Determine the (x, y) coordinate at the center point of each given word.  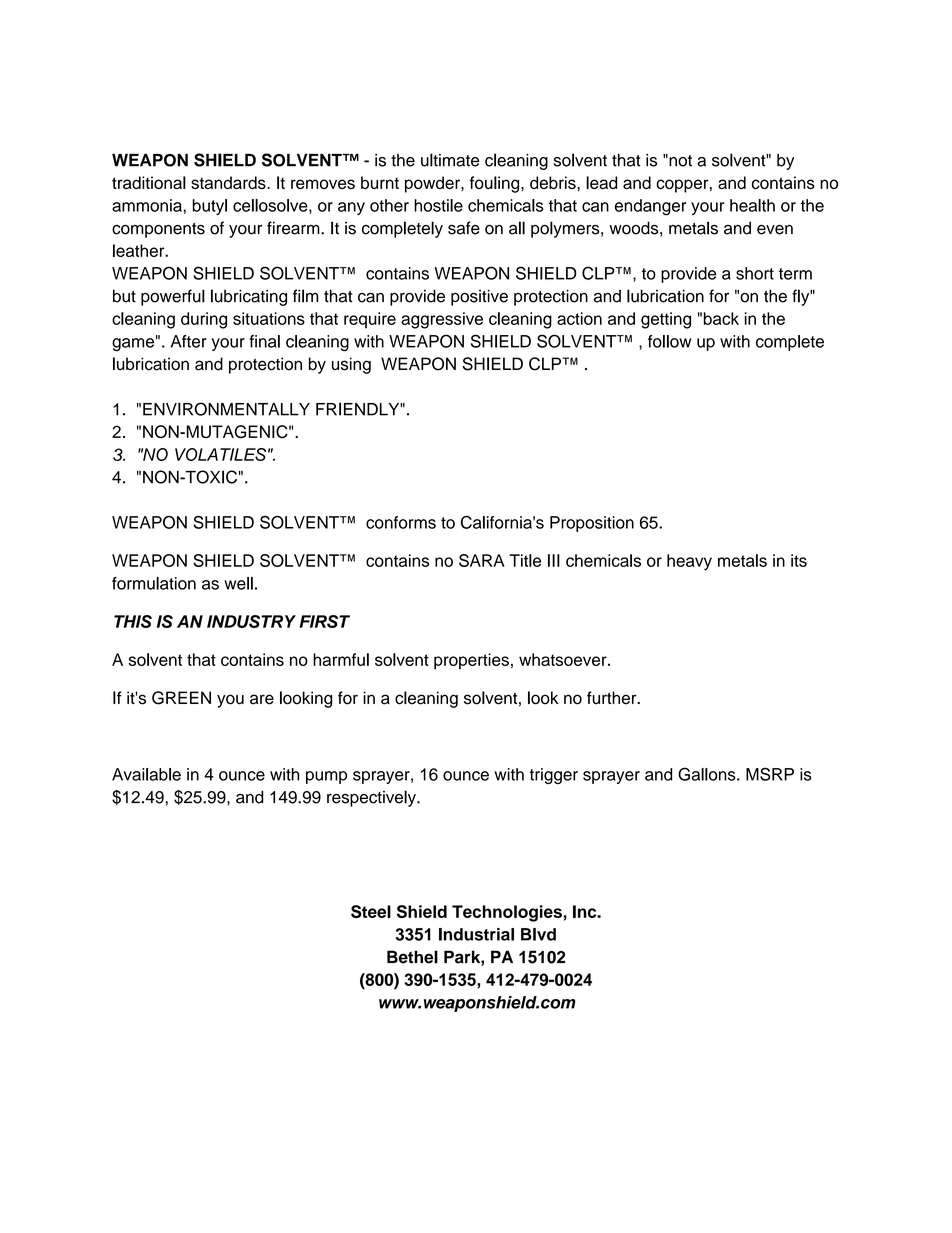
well (238, 583)
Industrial (476, 934)
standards (229, 182)
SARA (482, 560)
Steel (371, 911)
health (752, 205)
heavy (689, 562)
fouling (496, 184)
